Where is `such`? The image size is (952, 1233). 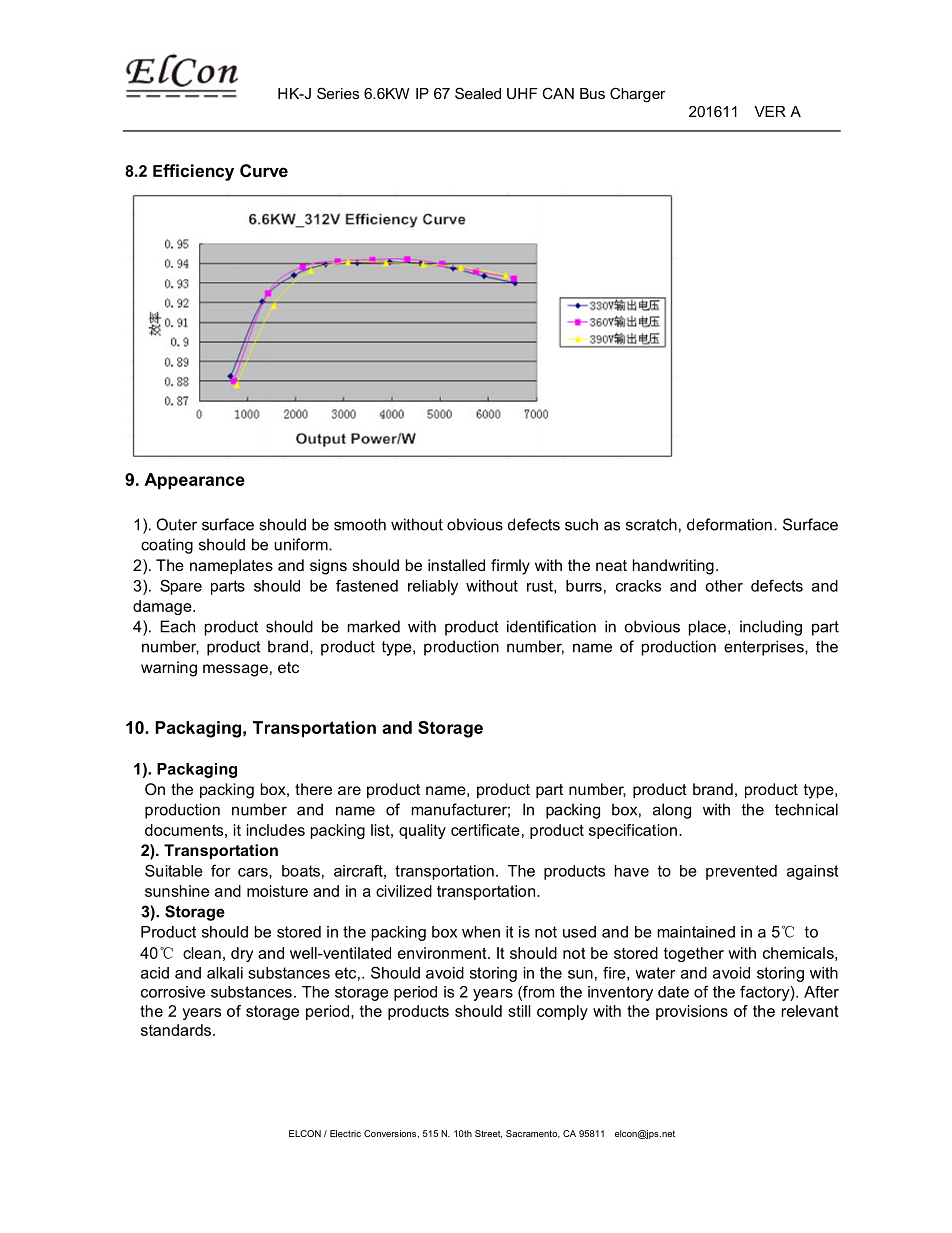
such is located at coordinates (581, 524).
